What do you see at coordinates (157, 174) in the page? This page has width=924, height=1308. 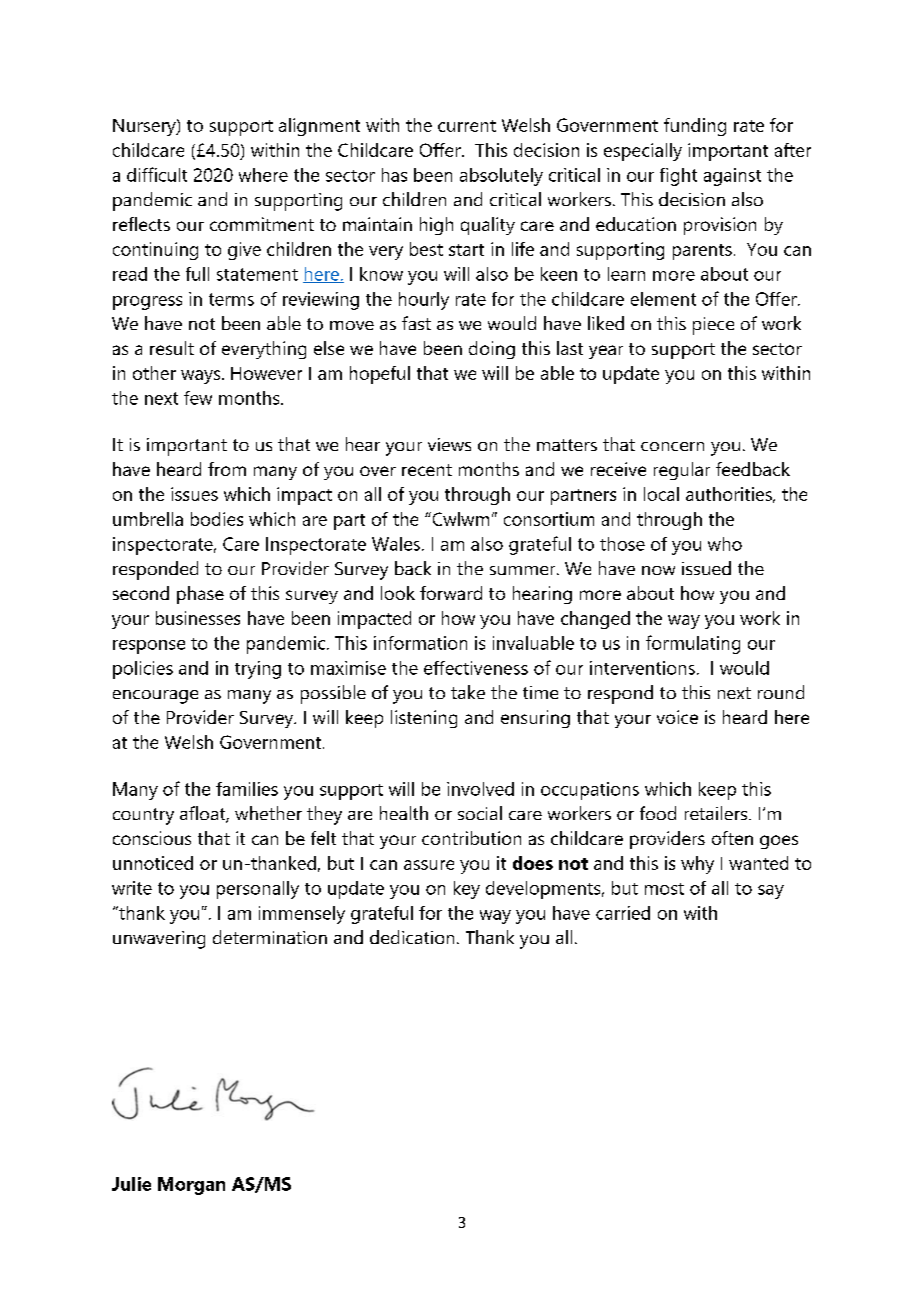 I see `difficult` at bounding box center [157, 174].
